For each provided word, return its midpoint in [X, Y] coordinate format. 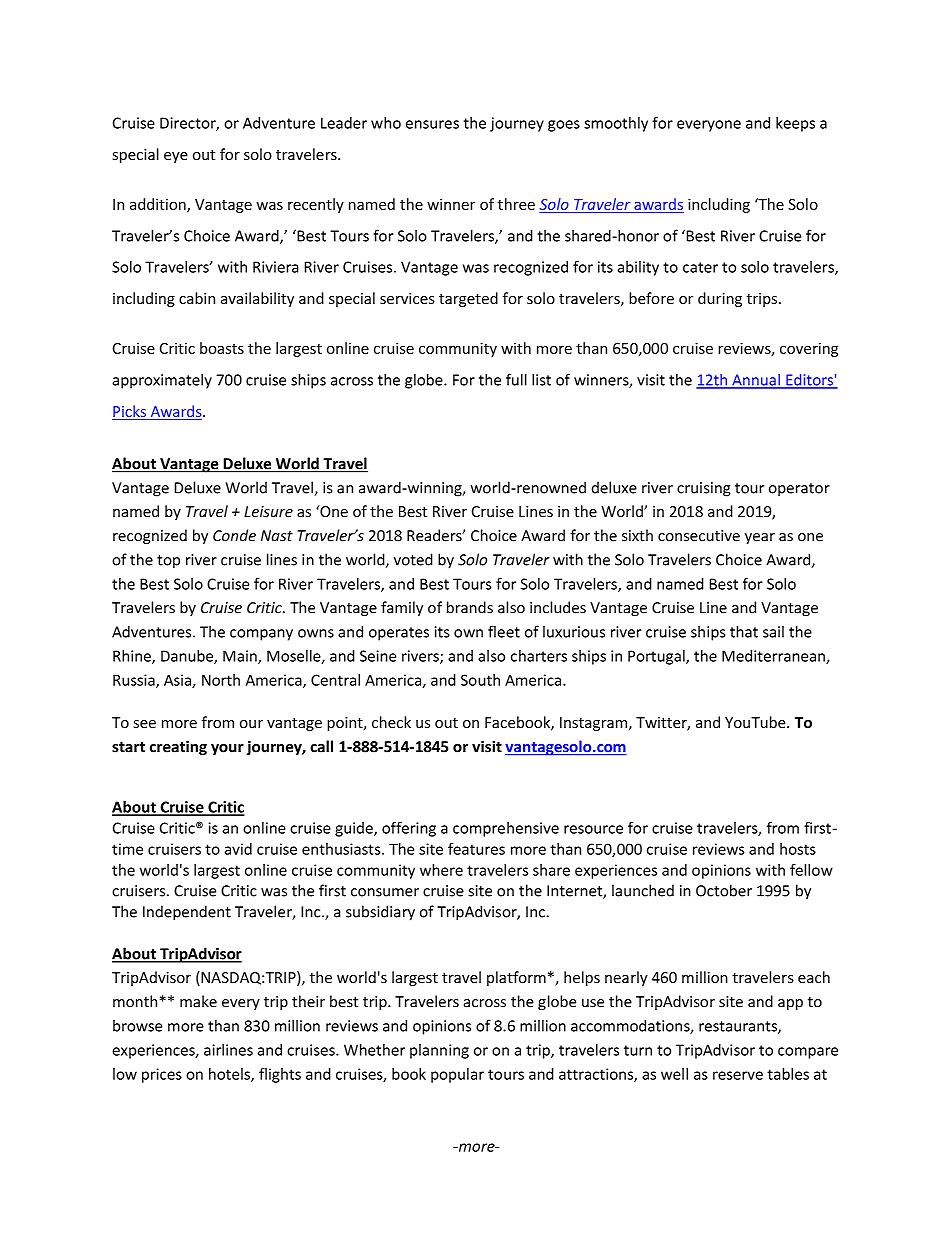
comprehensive [506, 829]
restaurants [739, 1027]
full [516, 379]
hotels [230, 1075]
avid [238, 849]
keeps [795, 124]
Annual [756, 381]
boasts [222, 348]
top [168, 562]
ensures [432, 124]
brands [470, 607]
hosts [798, 849]
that [744, 631]
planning [439, 1051]
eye [176, 157]
